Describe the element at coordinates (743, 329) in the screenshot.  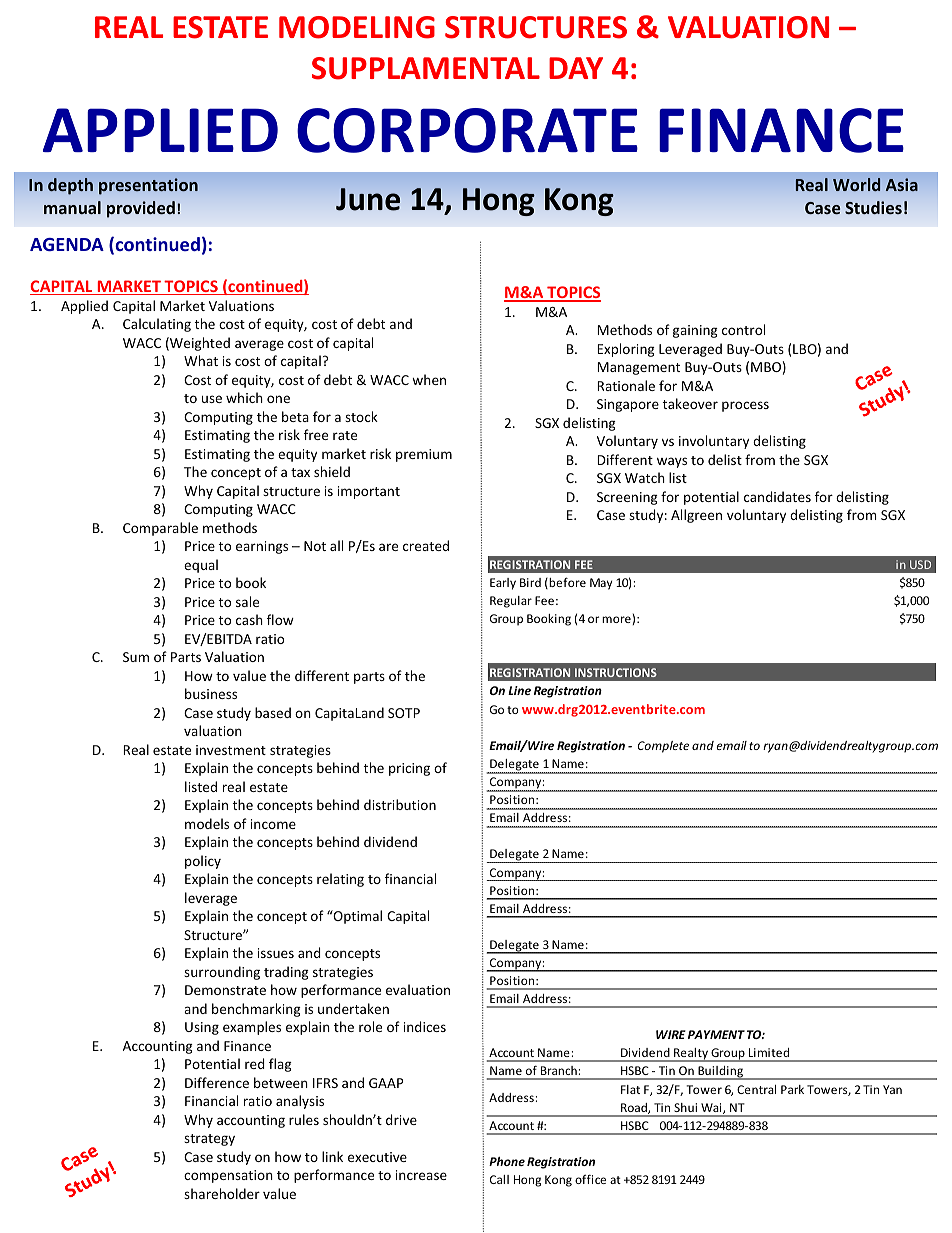
I see `control` at that location.
